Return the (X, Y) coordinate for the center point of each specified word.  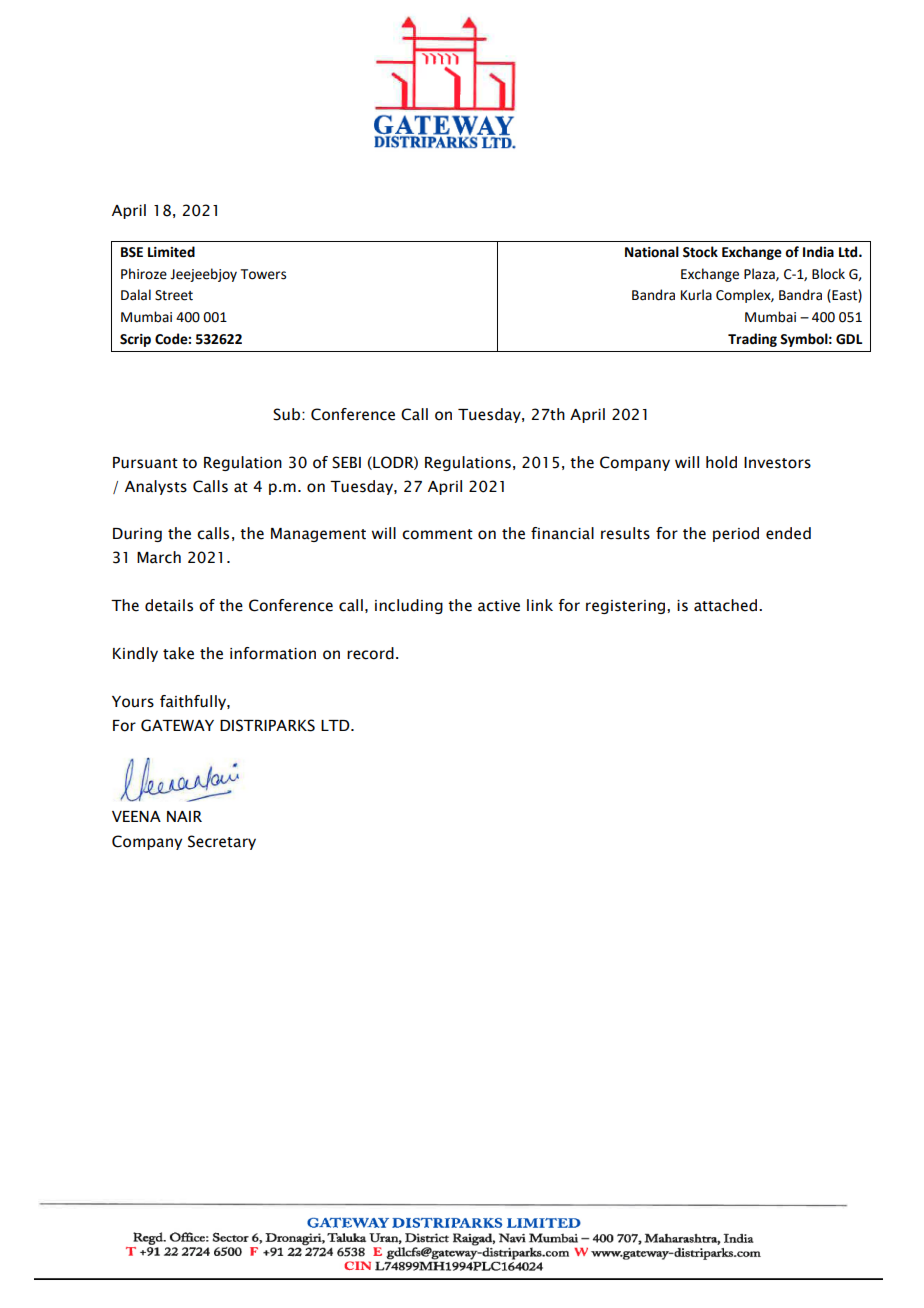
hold (721, 462)
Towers (263, 274)
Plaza (760, 274)
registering (627, 607)
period (736, 534)
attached (725, 605)
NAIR (184, 816)
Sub (288, 414)
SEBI (346, 462)
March (159, 557)
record (370, 653)
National (652, 252)
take (178, 653)
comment (437, 534)
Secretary (222, 842)
